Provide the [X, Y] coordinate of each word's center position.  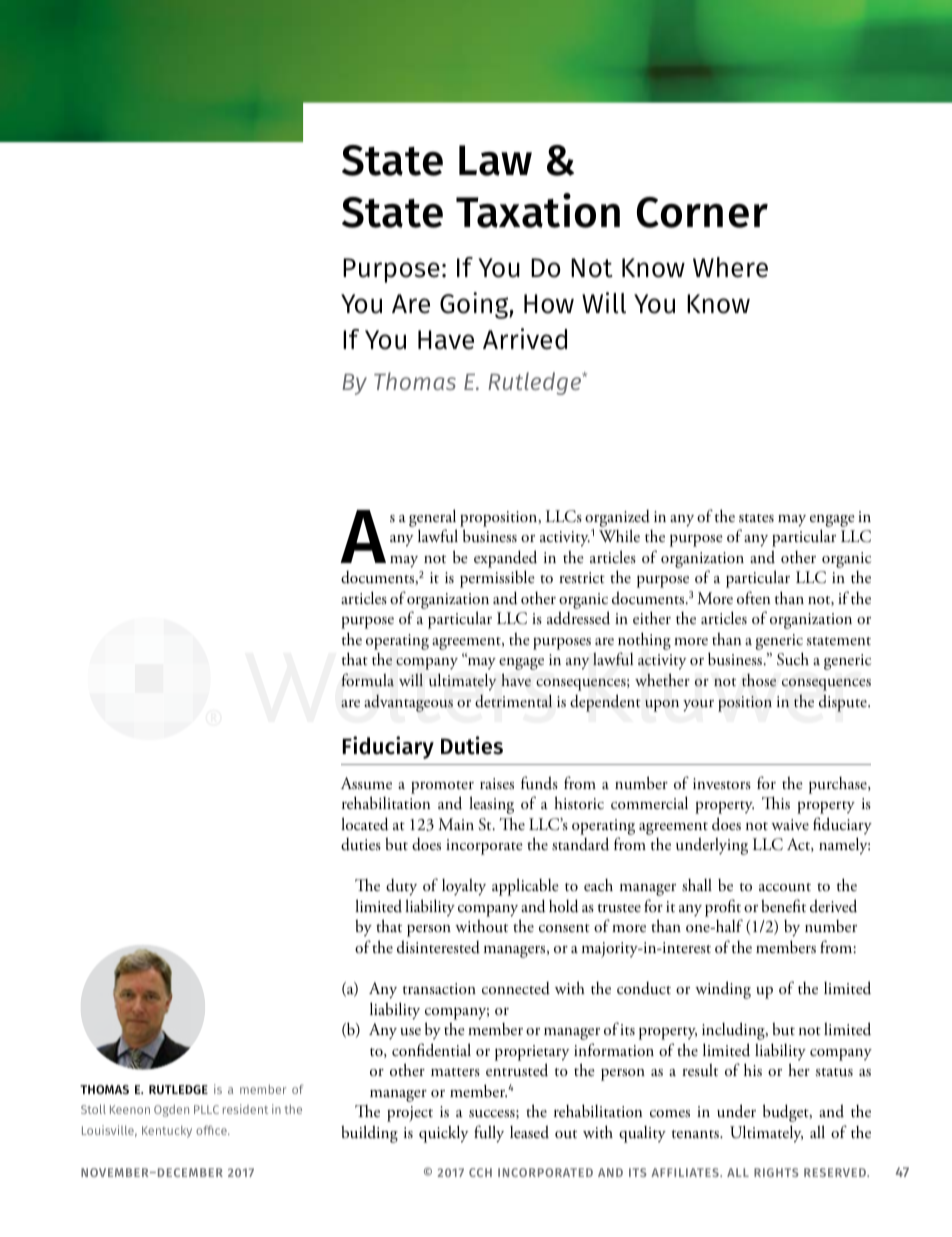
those [759, 680]
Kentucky [167, 1132]
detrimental [513, 701]
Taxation [538, 210]
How [549, 304]
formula [367, 680]
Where [730, 267]
